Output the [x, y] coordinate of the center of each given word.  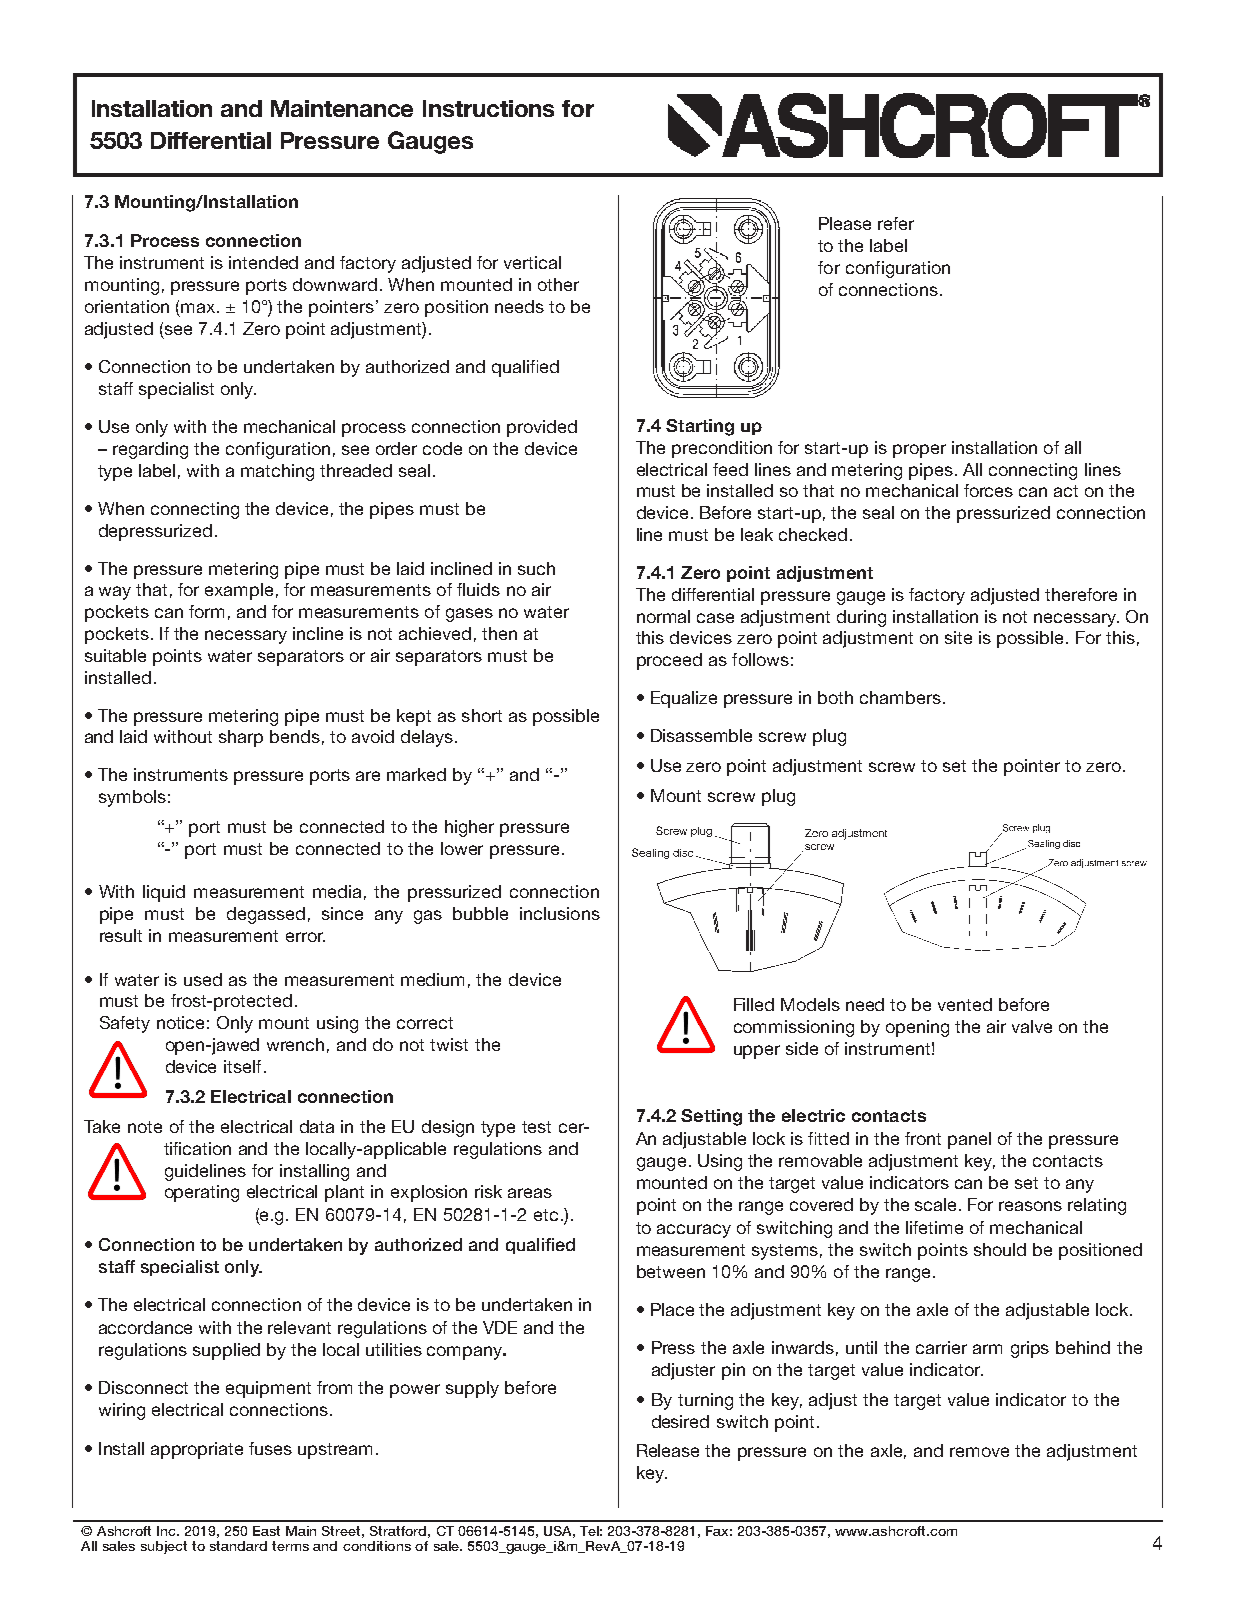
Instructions [488, 108]
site [958, 637]
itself [242, 1066]
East [266, 1531]
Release [668, 1450]
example [239, 591]
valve [1032, 1026]
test [536, 1127]
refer [896, 223]
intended [263, 262]
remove [979, 1452]
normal [663, 616]
